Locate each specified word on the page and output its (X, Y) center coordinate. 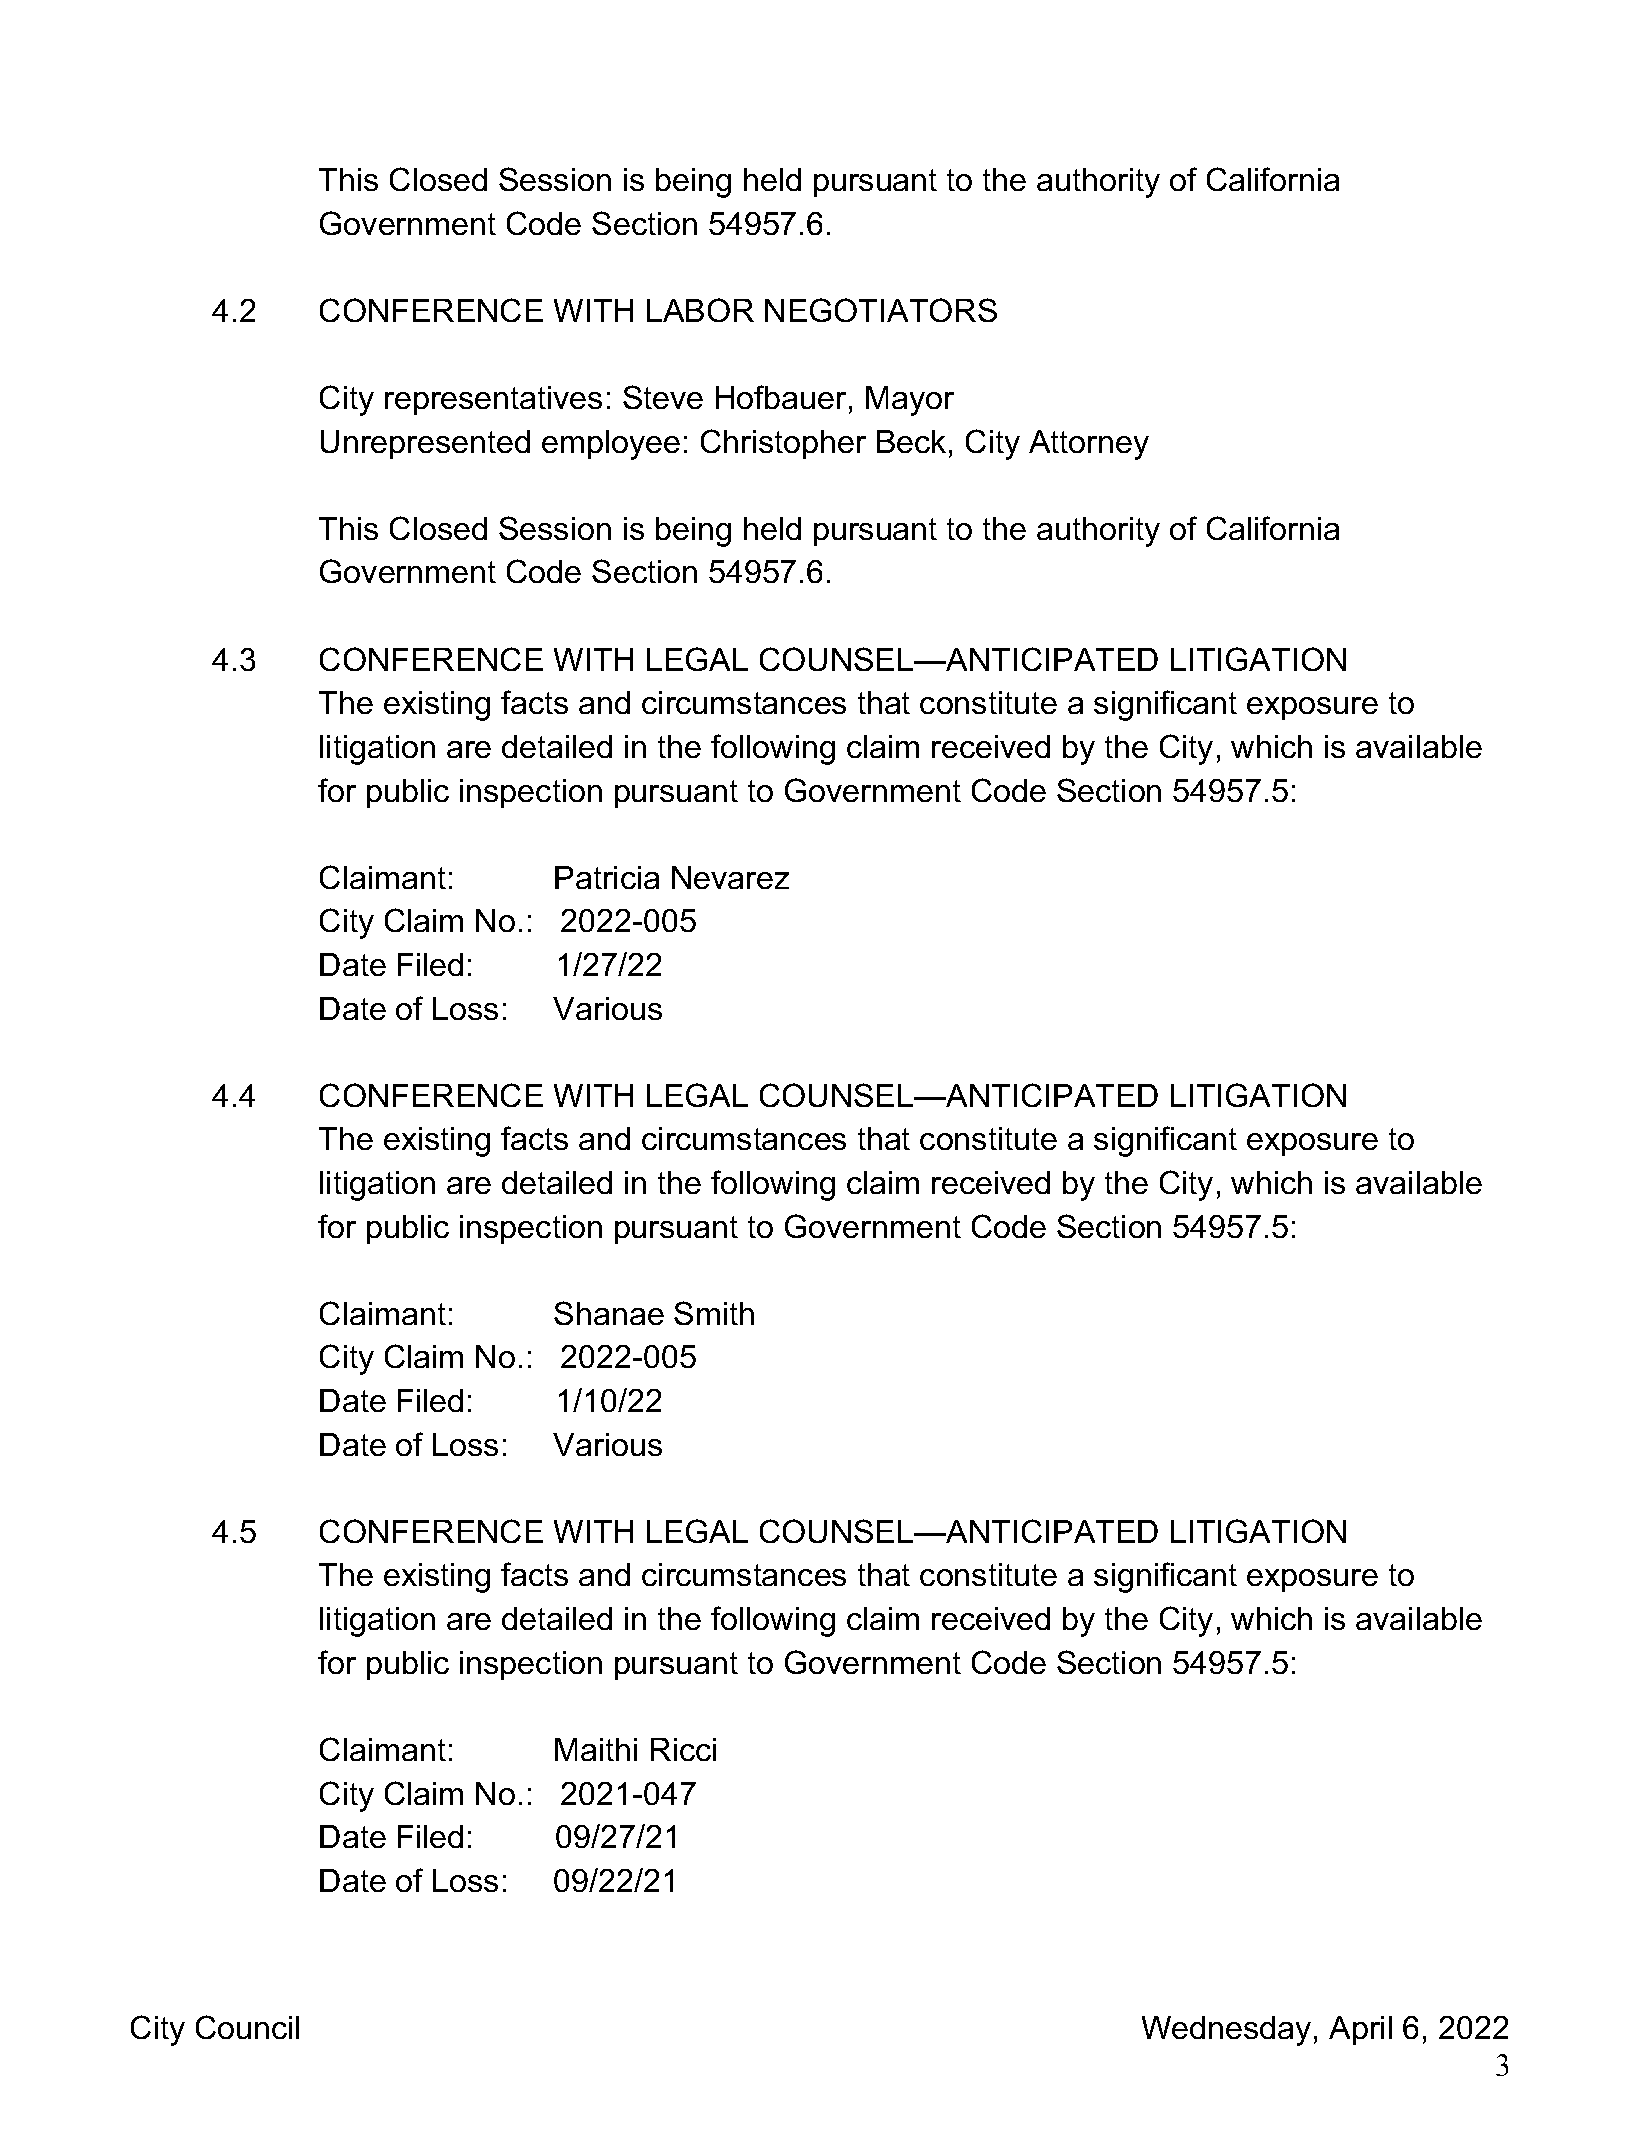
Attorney (1089, 445)
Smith (714, 1313)
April (1360, 2030)
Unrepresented (425, 444)
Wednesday (1226, 2031)
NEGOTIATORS (881, 310)
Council (247, 2027)
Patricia (607, 877)
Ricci (683, 1749)
